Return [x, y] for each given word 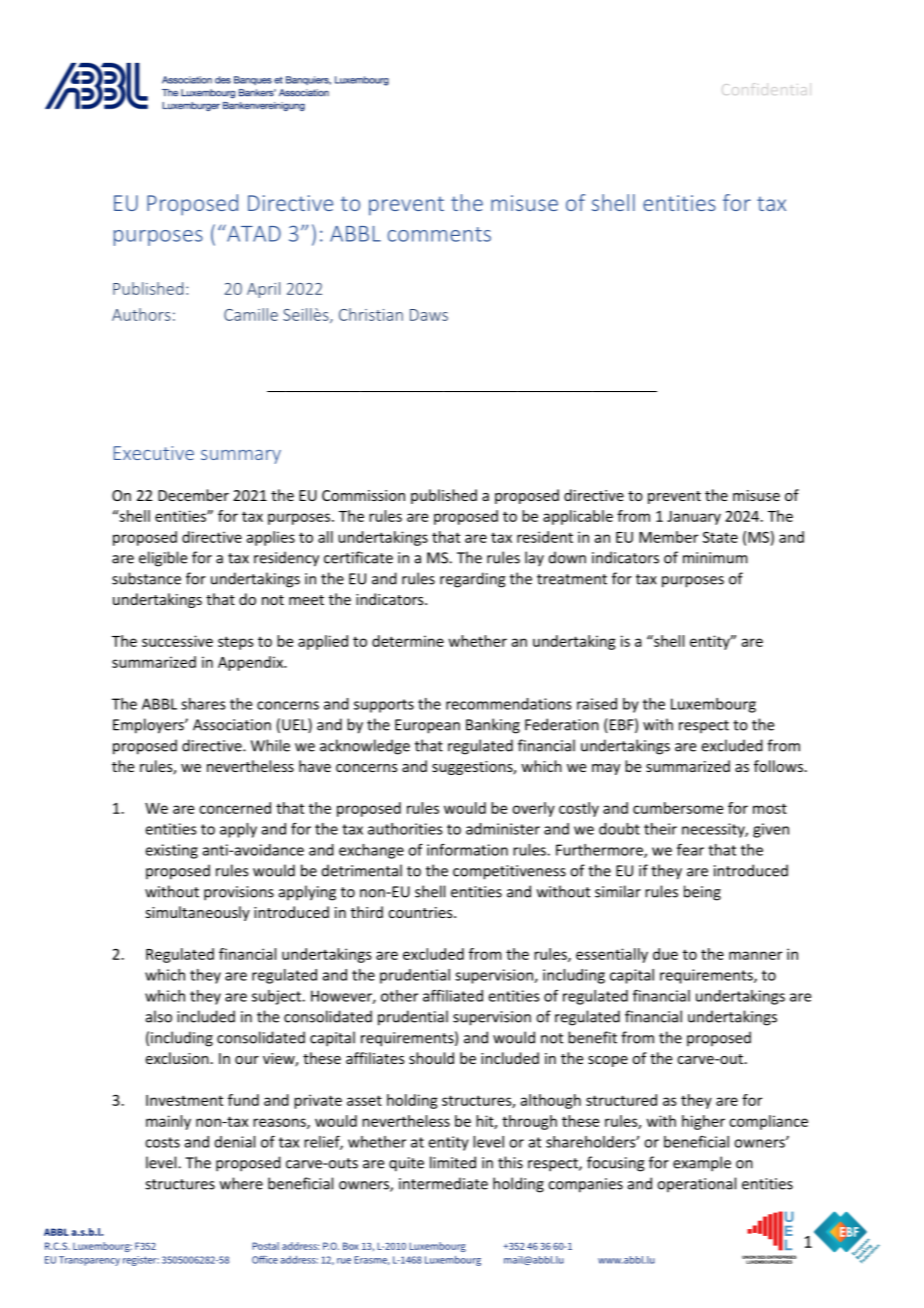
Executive [154, 453]
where [241, 1183]
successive [177, 641]
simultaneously [197, 913]
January [694, 518]
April [263, 290]
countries [421, 912]
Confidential [766, 89]
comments [439, 234]
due [665, 954]
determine [408, 641]
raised [597, 704]
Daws [429, 315]
